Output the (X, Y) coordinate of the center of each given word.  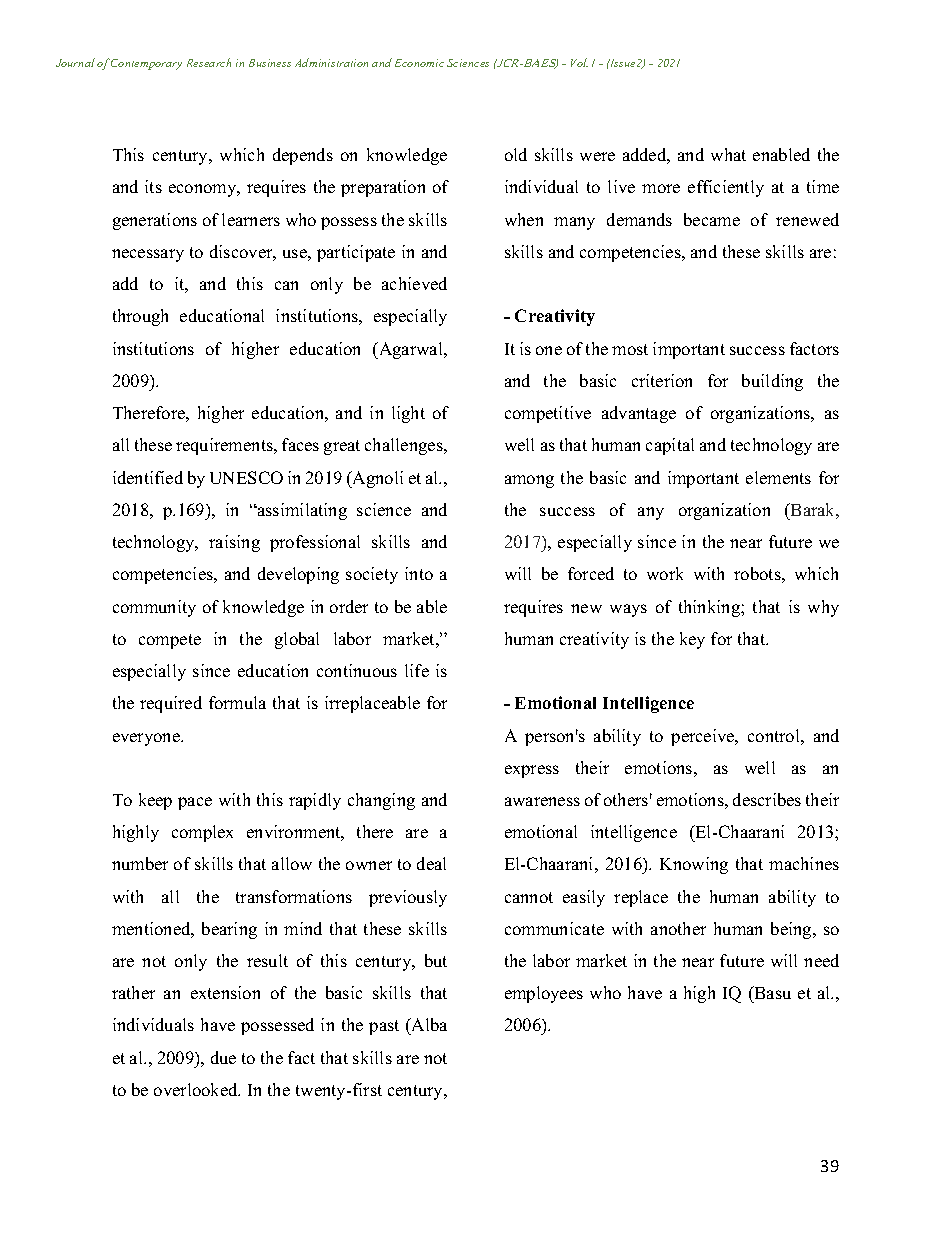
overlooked (197, 1089)
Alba (428, 1026)
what (728, 154)
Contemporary (146, 64)
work (665, 573)
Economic (419, 63)
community (154, 608)
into (419, 573)
